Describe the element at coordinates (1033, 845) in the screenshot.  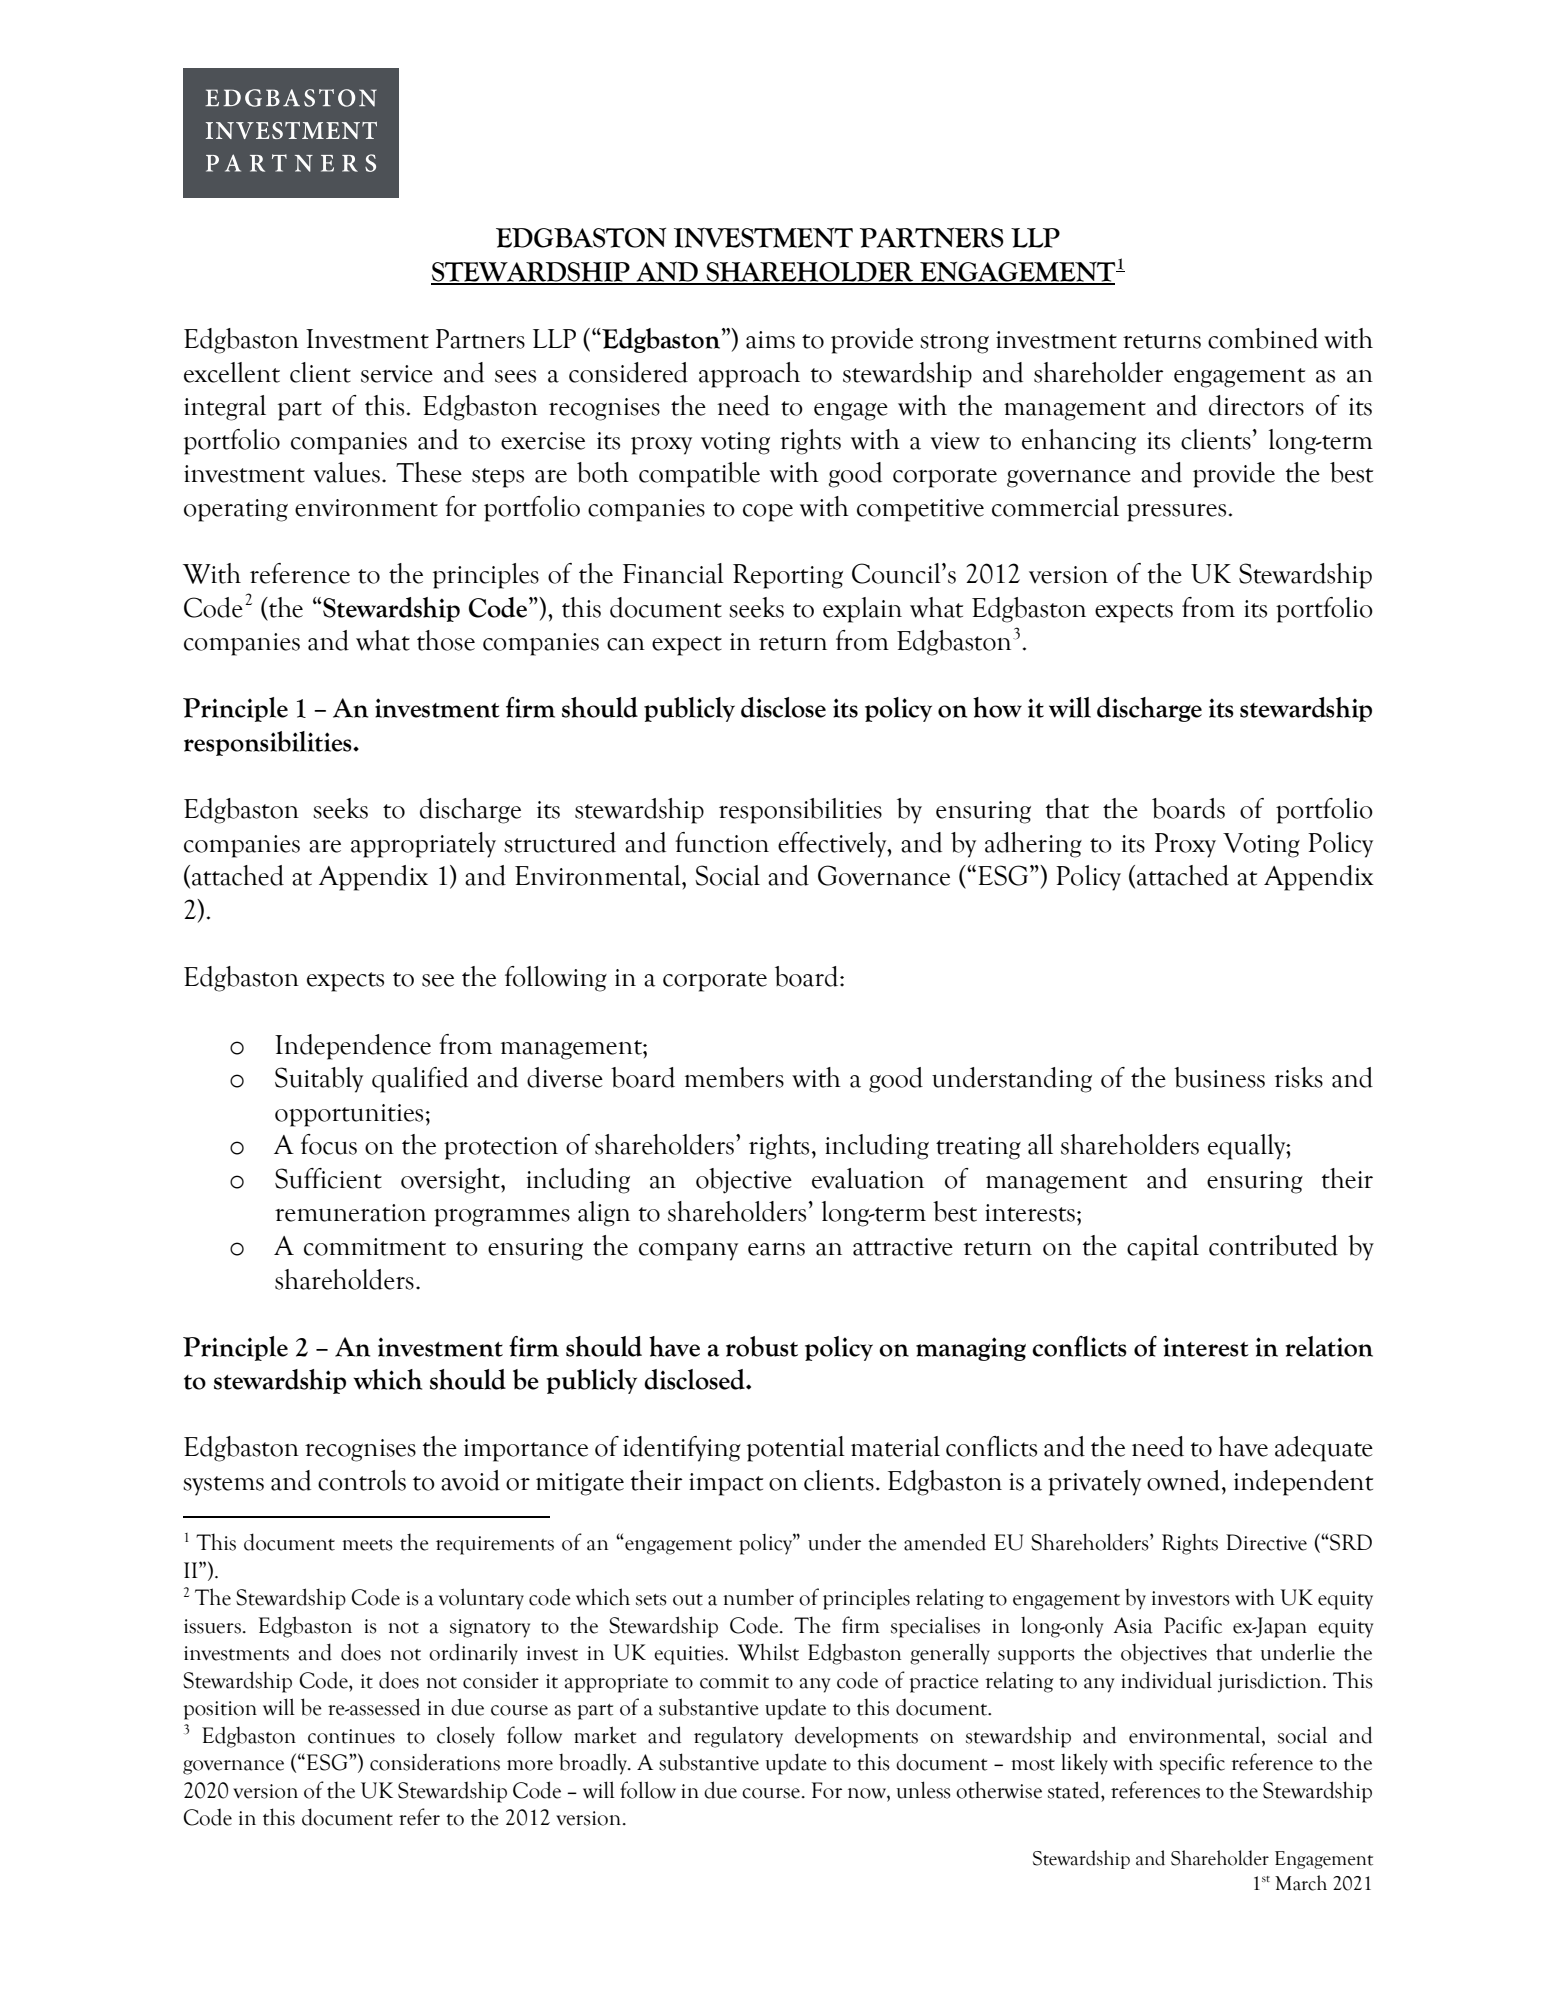
I see `adhering` at that location.
